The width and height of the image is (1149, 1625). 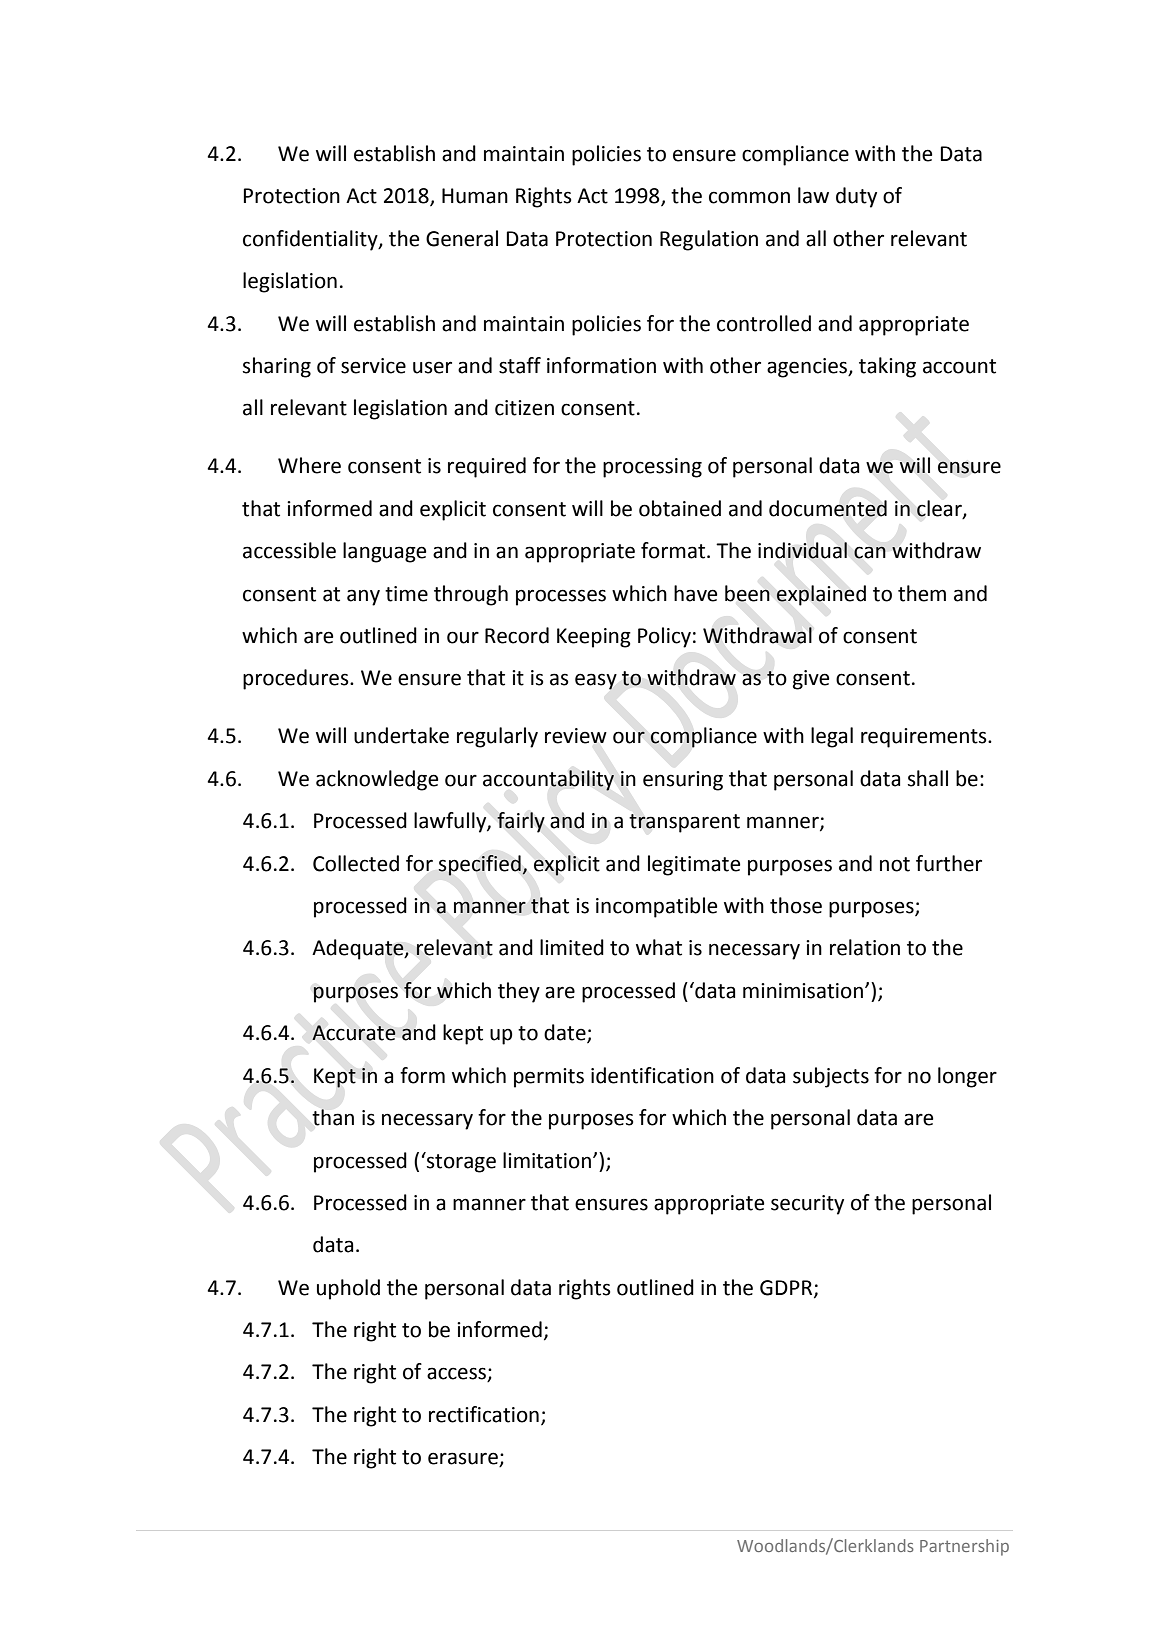 I want to click on easy, so click(x=596, y=681).
